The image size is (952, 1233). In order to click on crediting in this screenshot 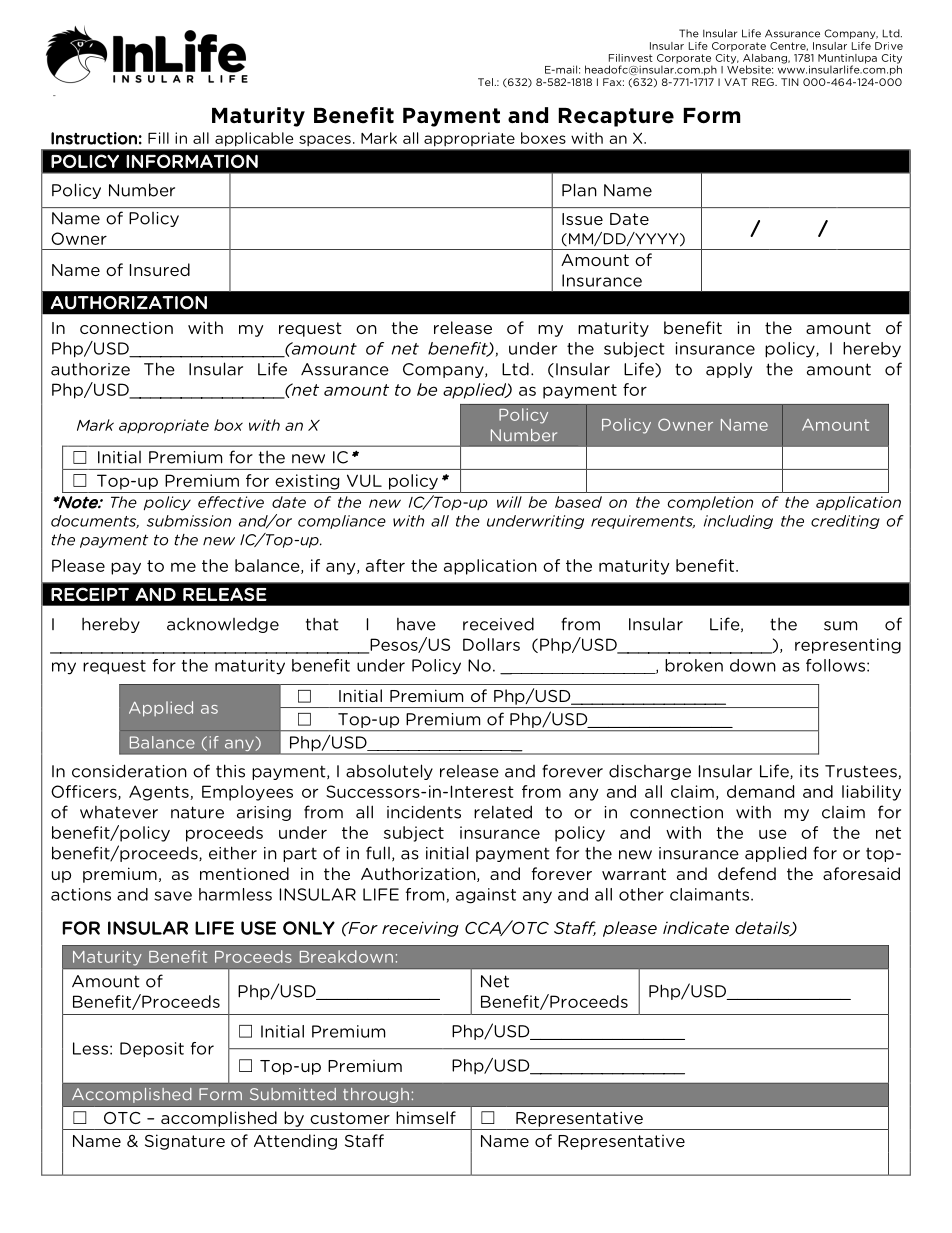, I will do `click(845, 522)`.
